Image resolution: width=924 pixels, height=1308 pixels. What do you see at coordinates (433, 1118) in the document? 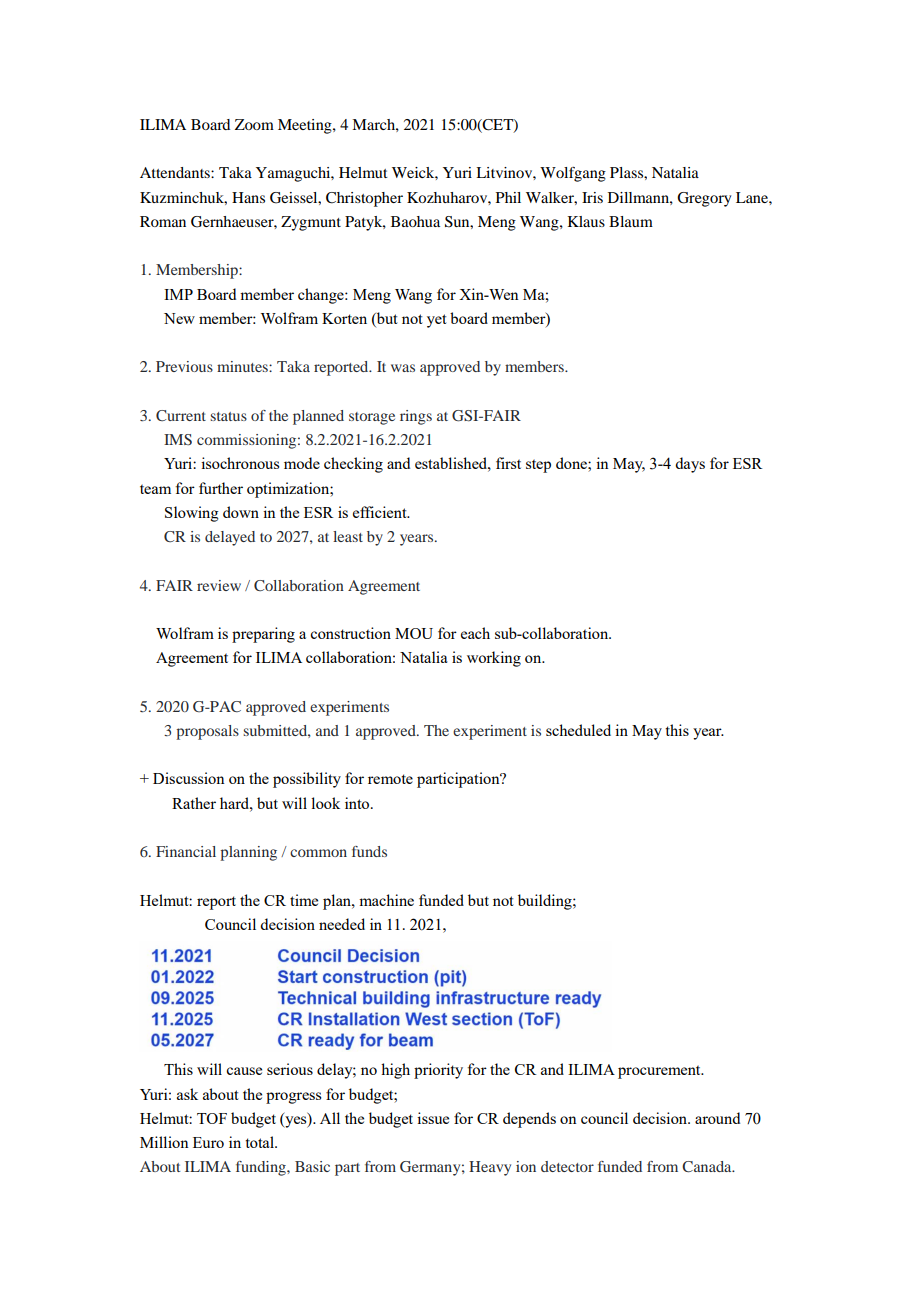
I see `issue` at bounding box center [433, 1118].
